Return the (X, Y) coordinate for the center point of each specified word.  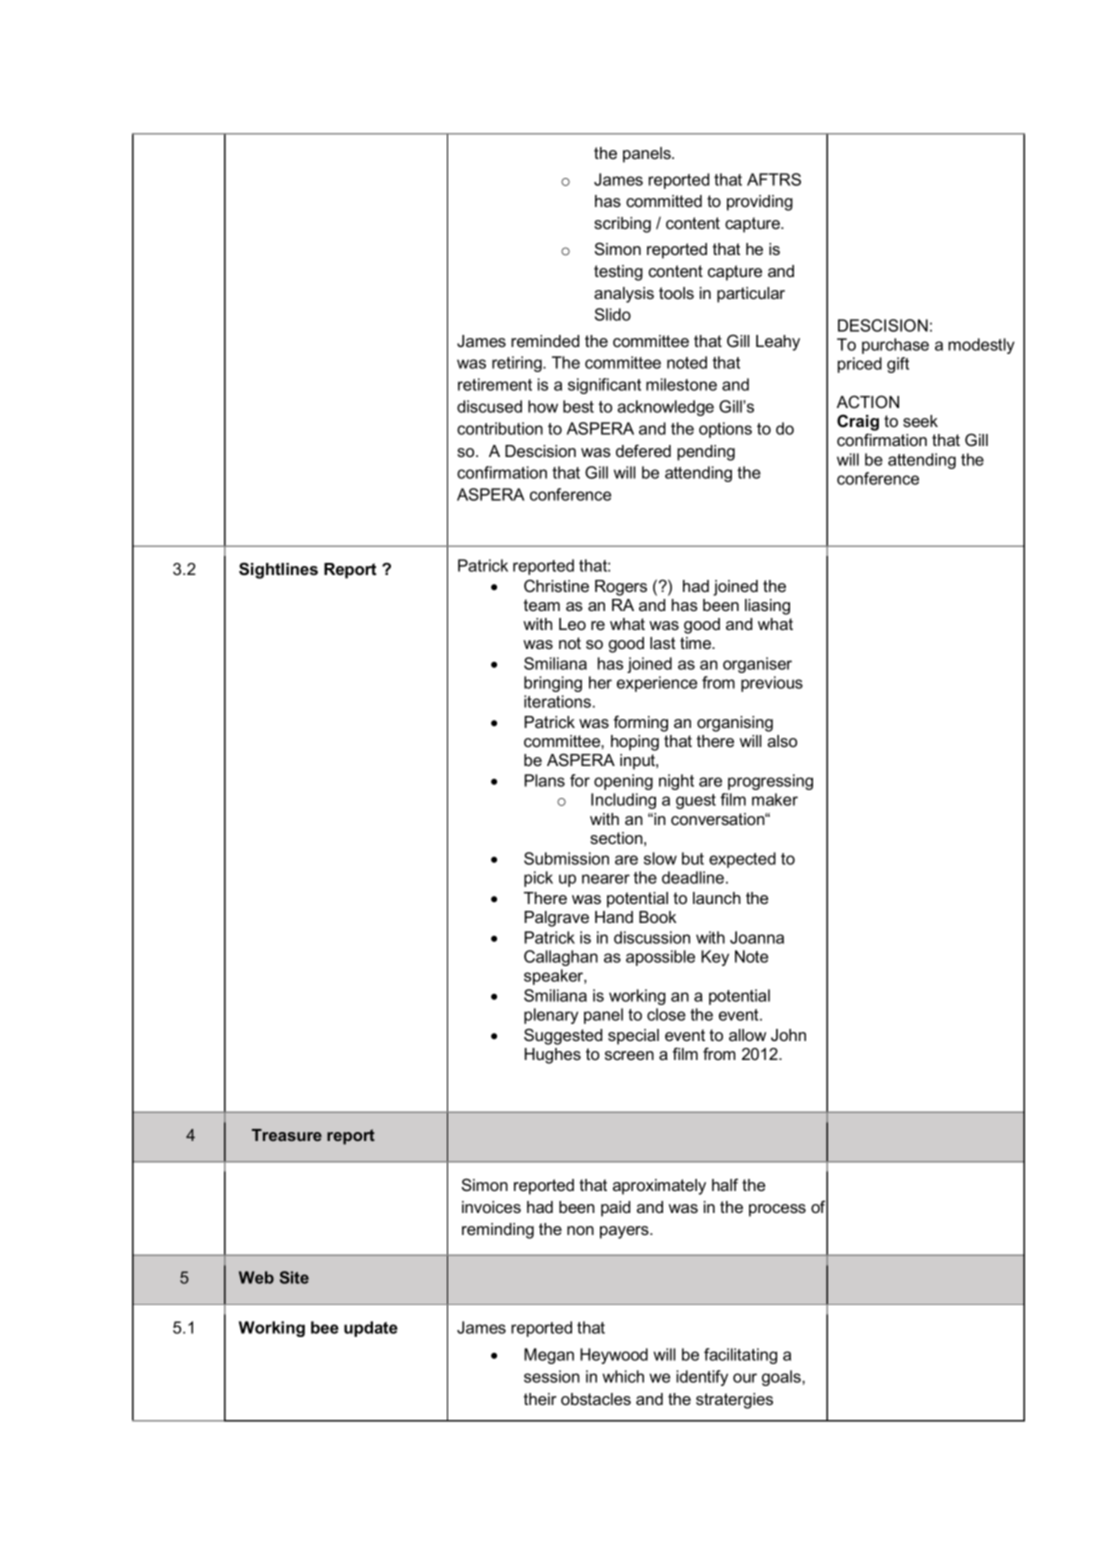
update (371, 1329)
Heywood (614, 1356)
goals (782, 1378)
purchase (895, 346)
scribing (622, 225)
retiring (518, 364)
